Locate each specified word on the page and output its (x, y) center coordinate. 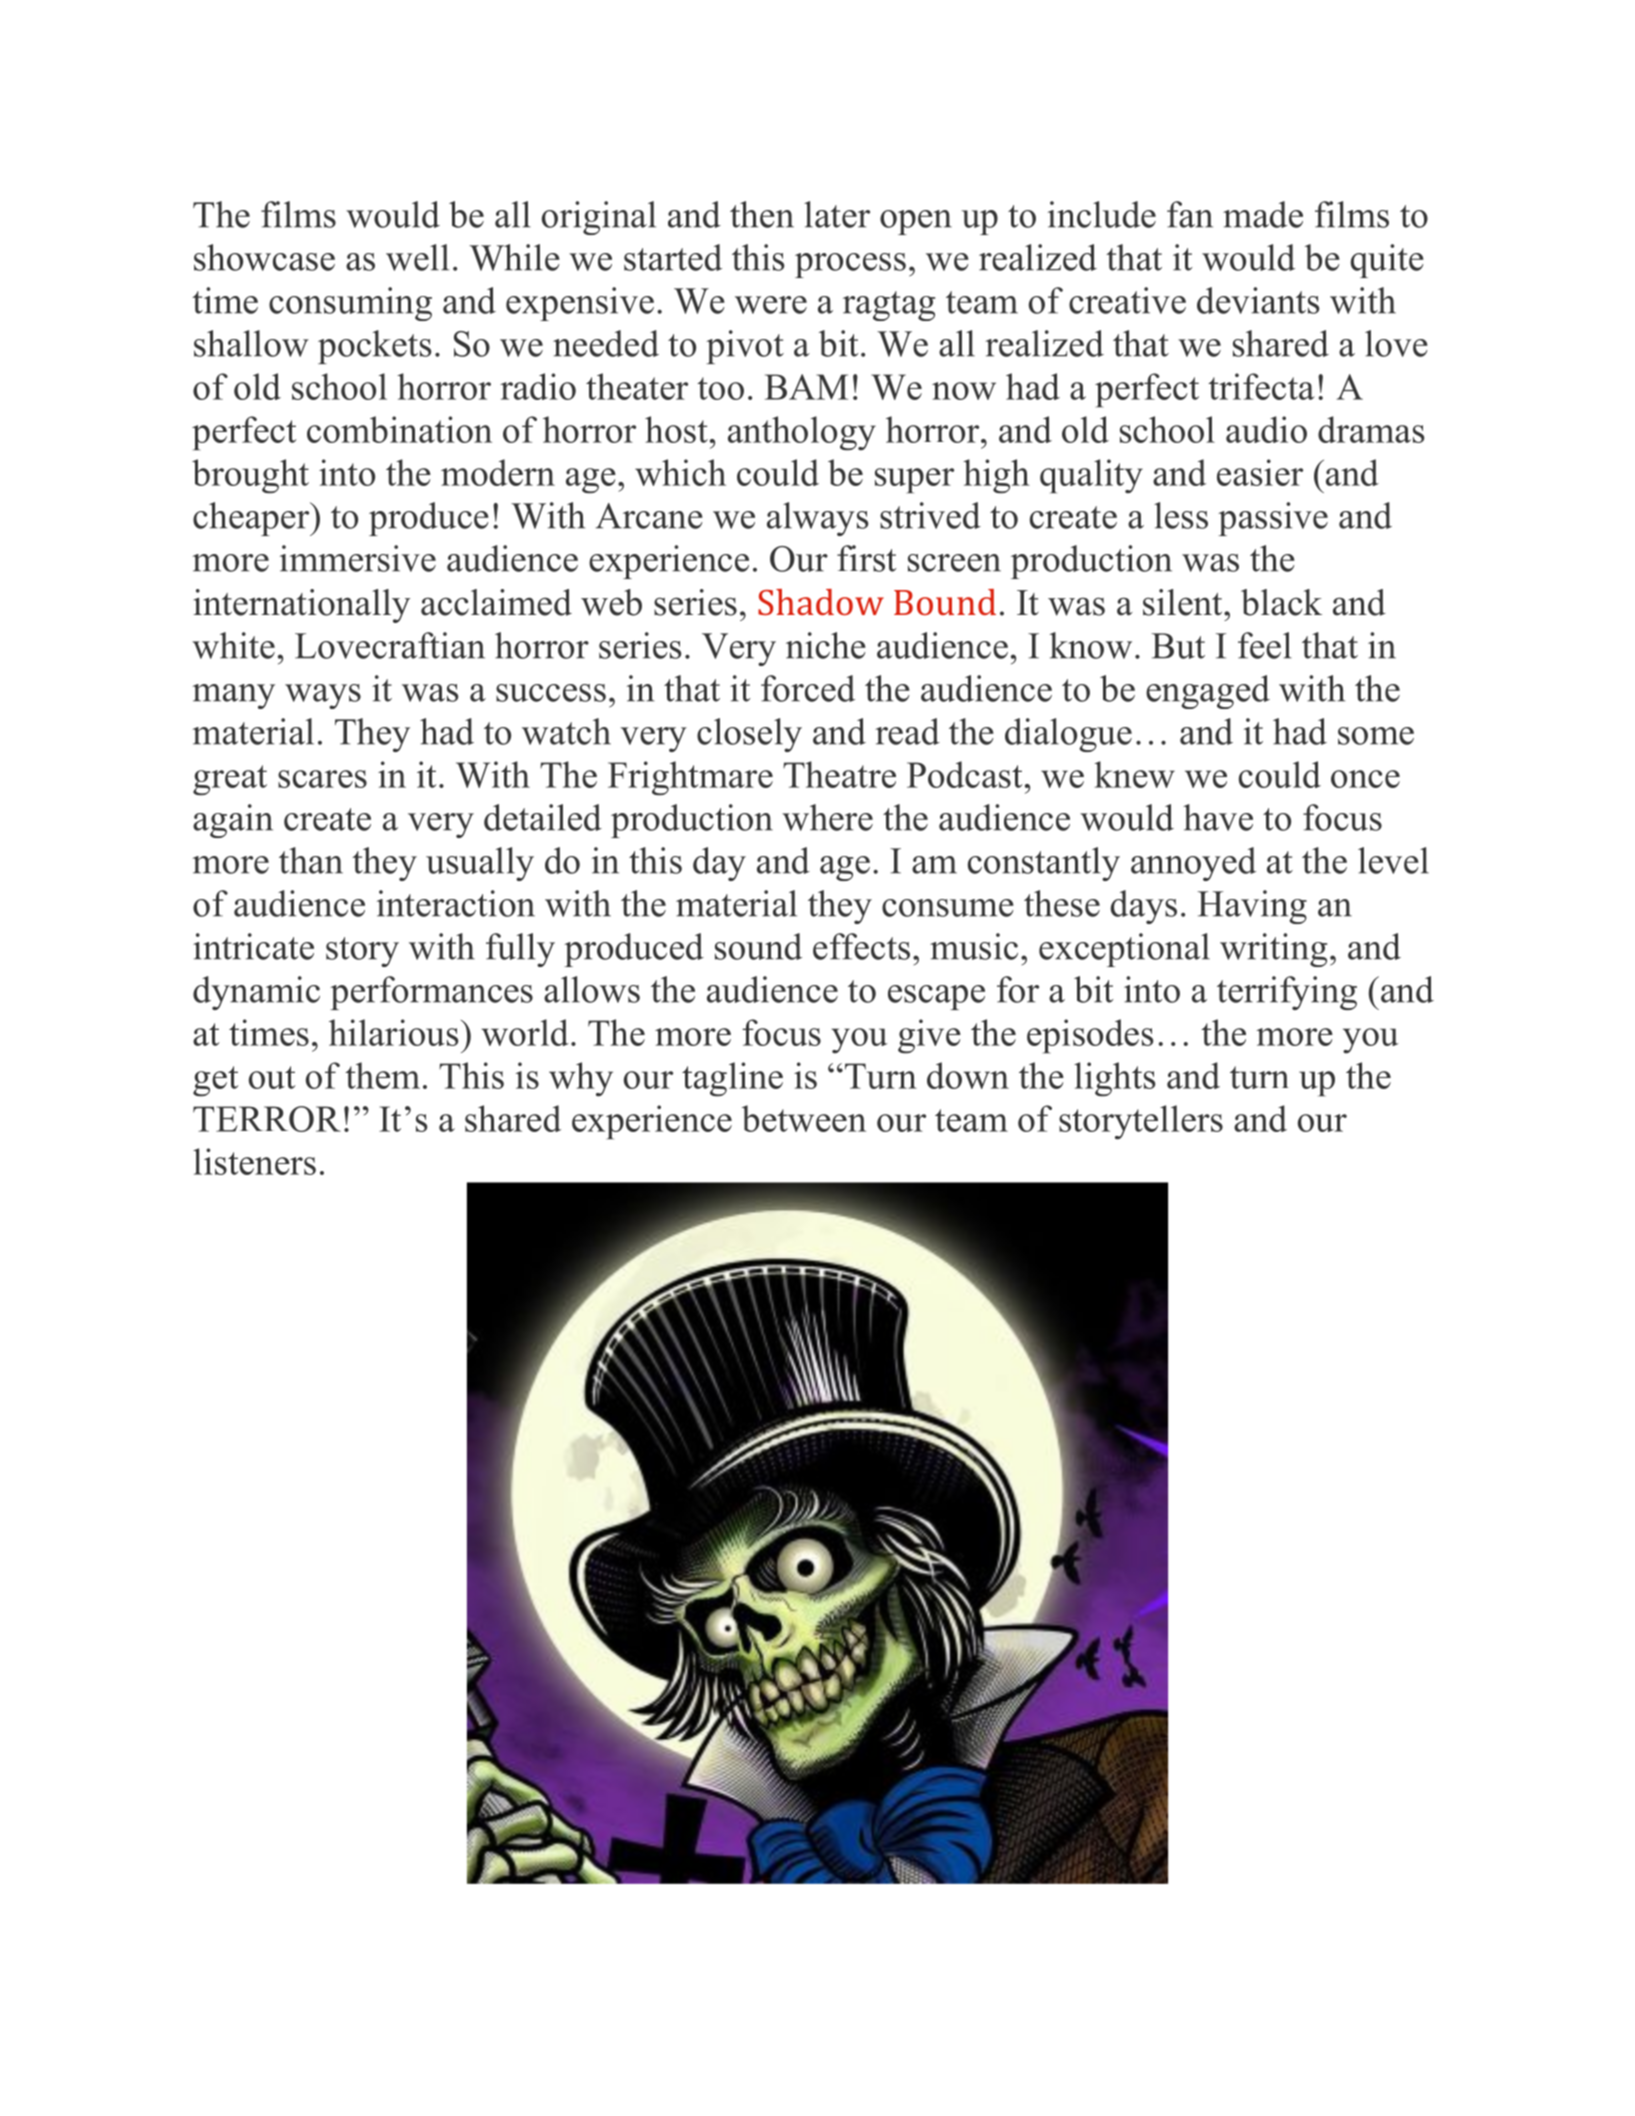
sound (758, 946)
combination (399, 429)
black (1281, 602)
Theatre (839, 774)
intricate (253, 946)
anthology (802, 433)
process (850, 265)
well (417, 257)
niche (826, 645)
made (1263, 214)
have (1218, 817)
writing (1273, 950)
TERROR (267, 1119)
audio (1266, 429)
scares (322, 779)
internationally (301, 606)
